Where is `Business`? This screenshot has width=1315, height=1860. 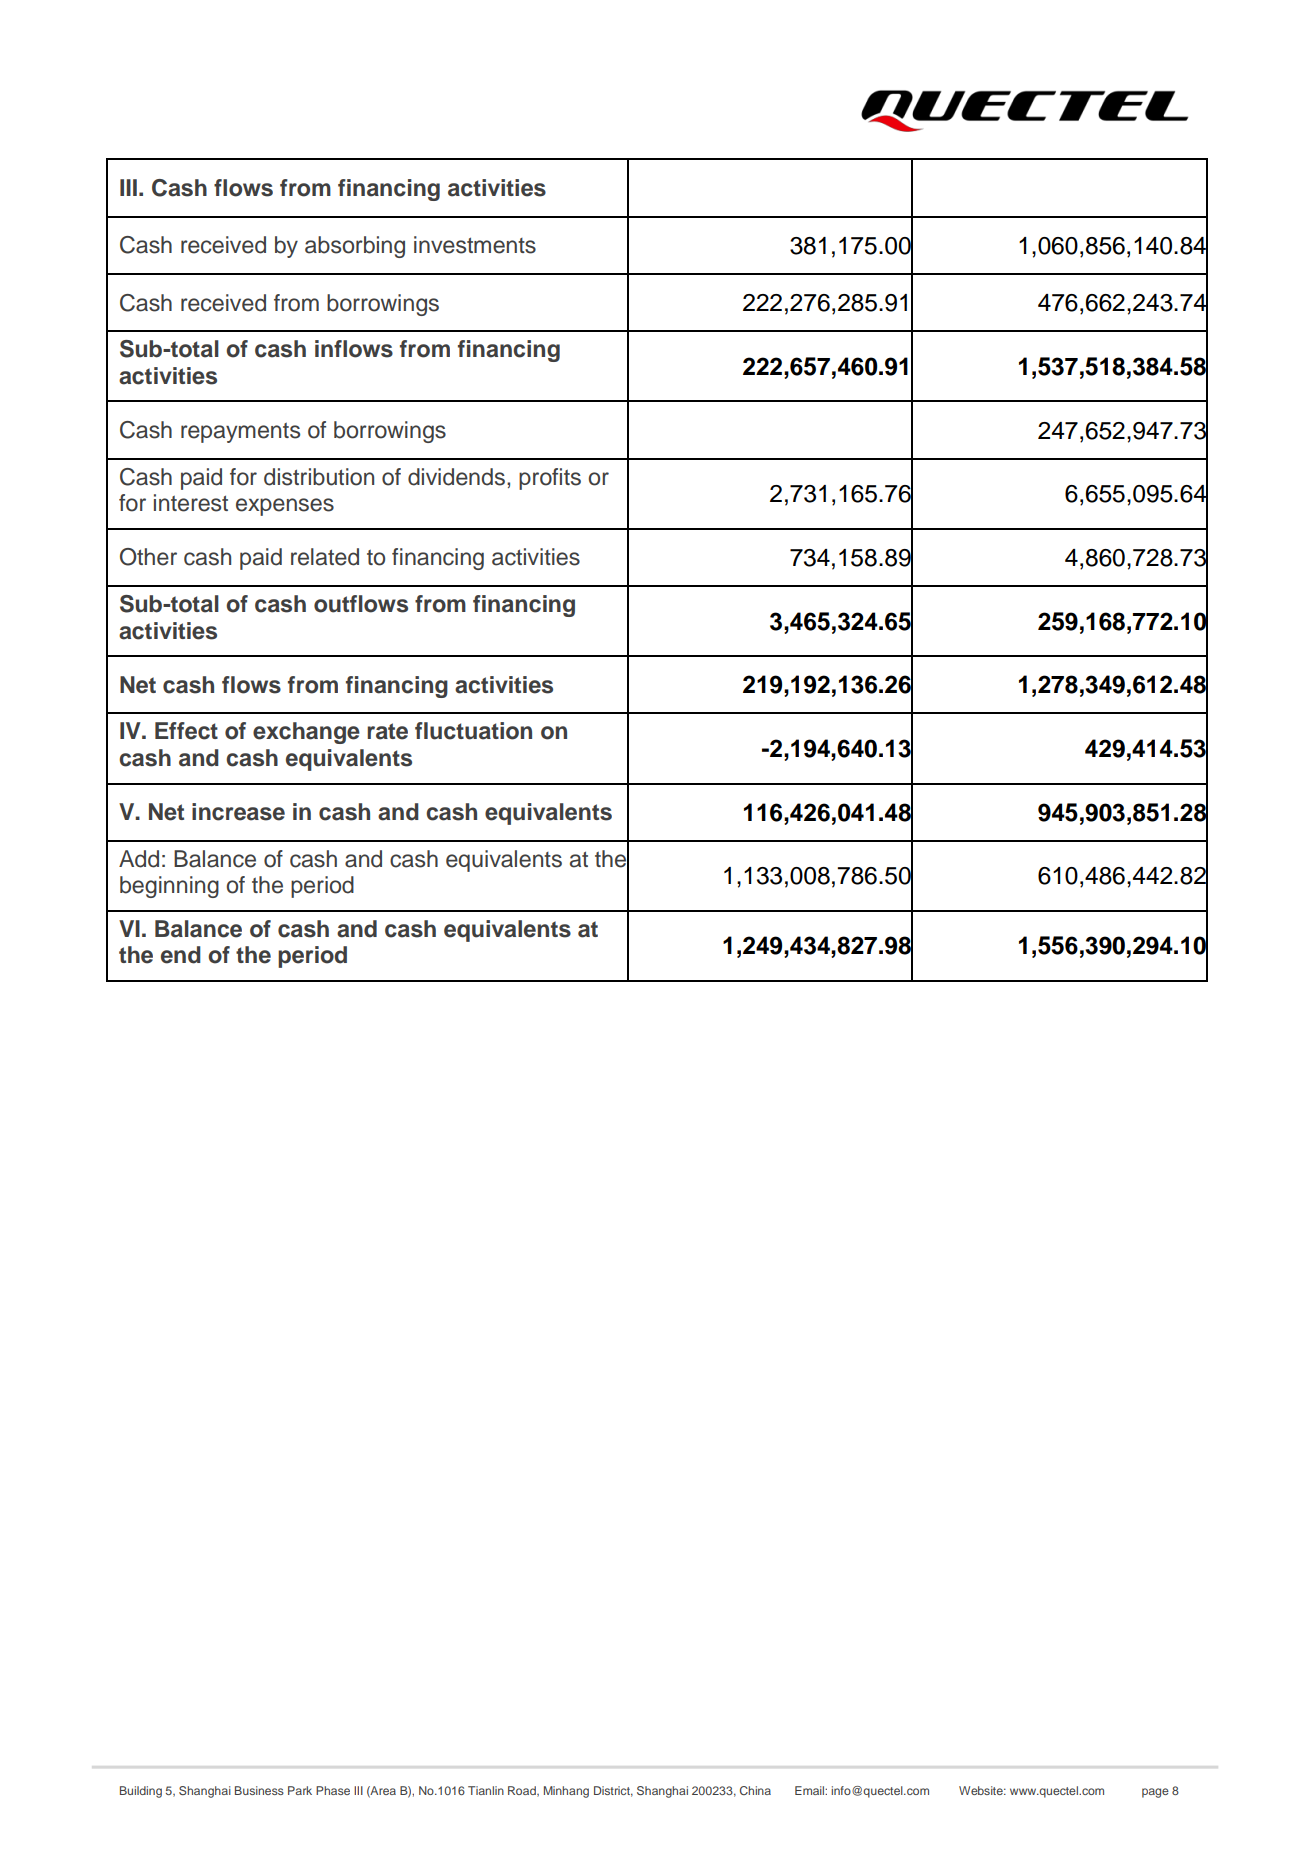 Business is located at coordinates (259, 1790).
